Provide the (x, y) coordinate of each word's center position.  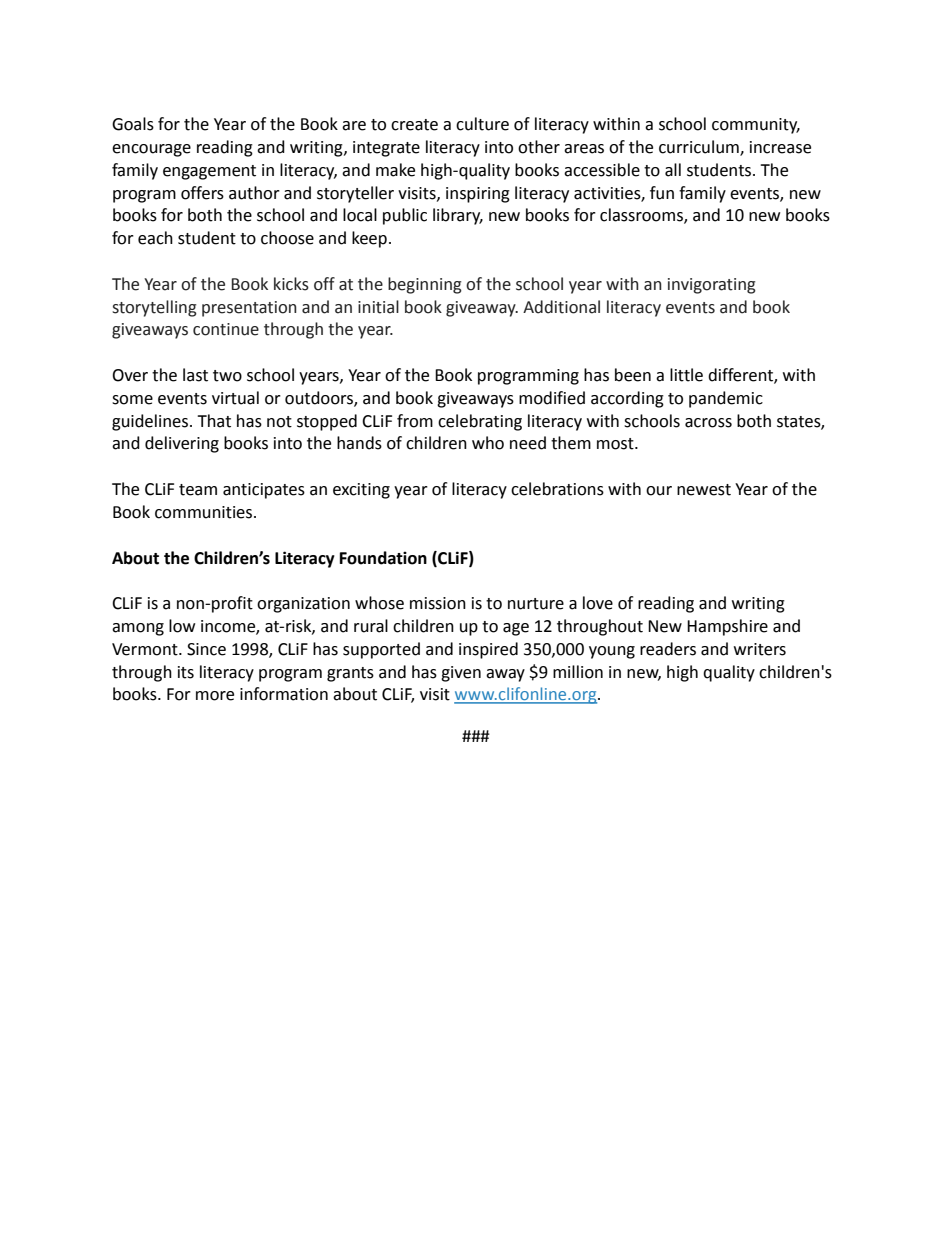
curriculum (700, 148)
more (215, 696)
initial (378, 307)
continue (226, 329)
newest (704, 490)
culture (482, 124)
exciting (361, 491)
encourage (151, 150)
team (198, 490)
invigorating (712, 286)
